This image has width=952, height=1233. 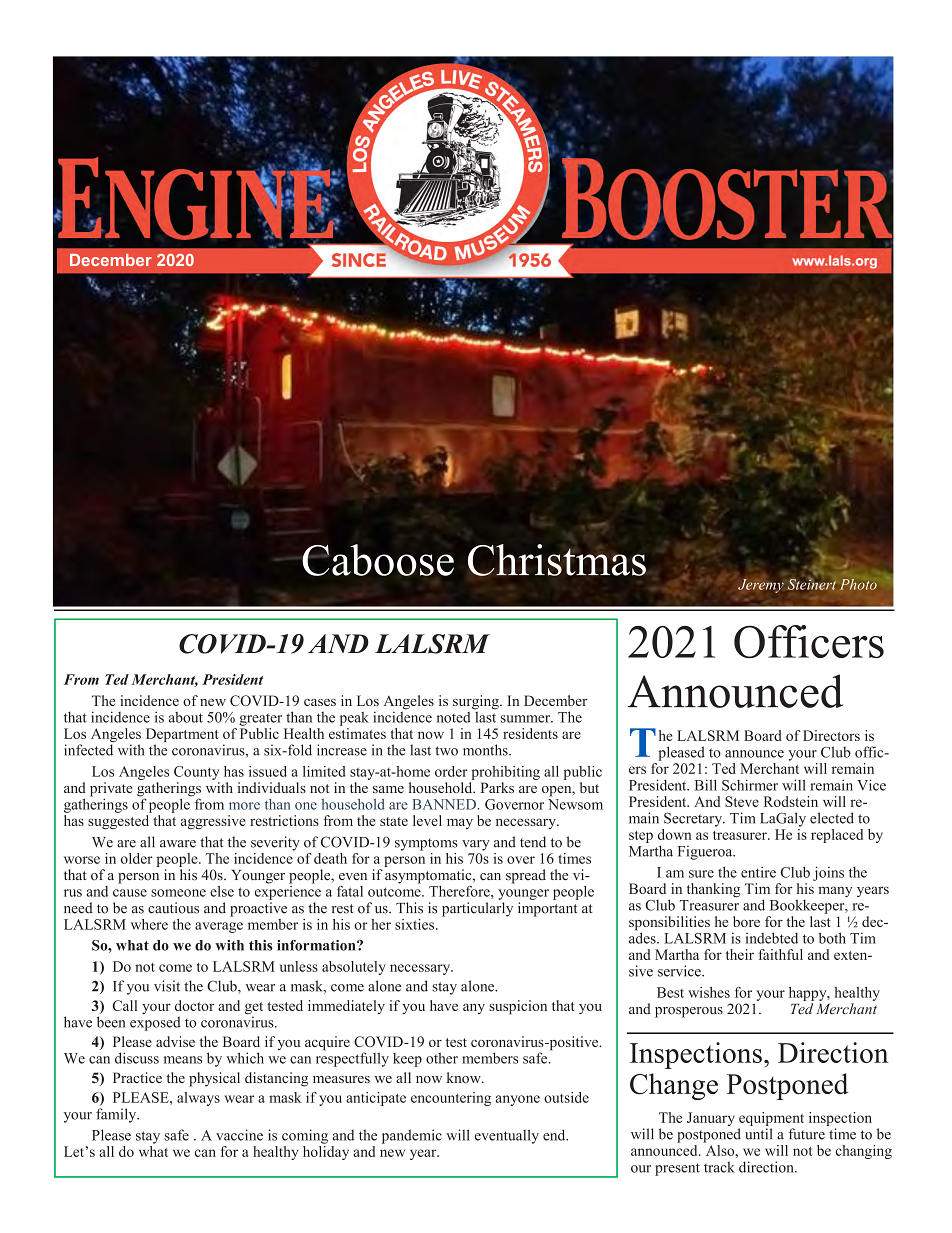 What do you see at coordinates (476, 845) in the image?
I see `vary` at bounding box center [476, 845].
